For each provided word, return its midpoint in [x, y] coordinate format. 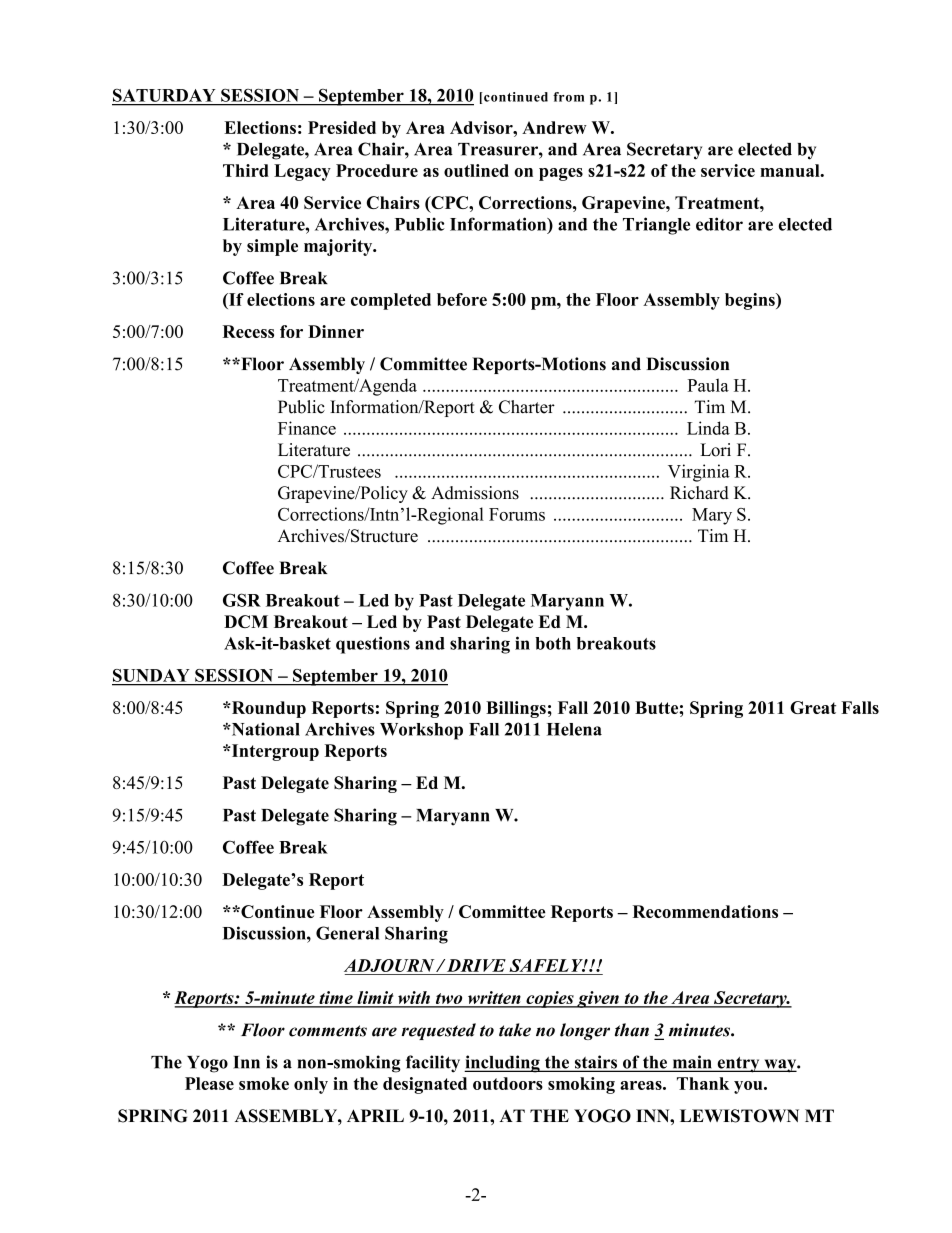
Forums [517, 514]
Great [813, 707]
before [462, 299]
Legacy [302, 172]
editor [719, 224]
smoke [264, 1083]
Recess [248, 331]
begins [751, 301]
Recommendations [705, 911]
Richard [699, 493]
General [347, 933]
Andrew [554, 127]
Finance [307, 428]
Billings [516, 709]
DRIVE [475, 965]
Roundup [267, 709]
